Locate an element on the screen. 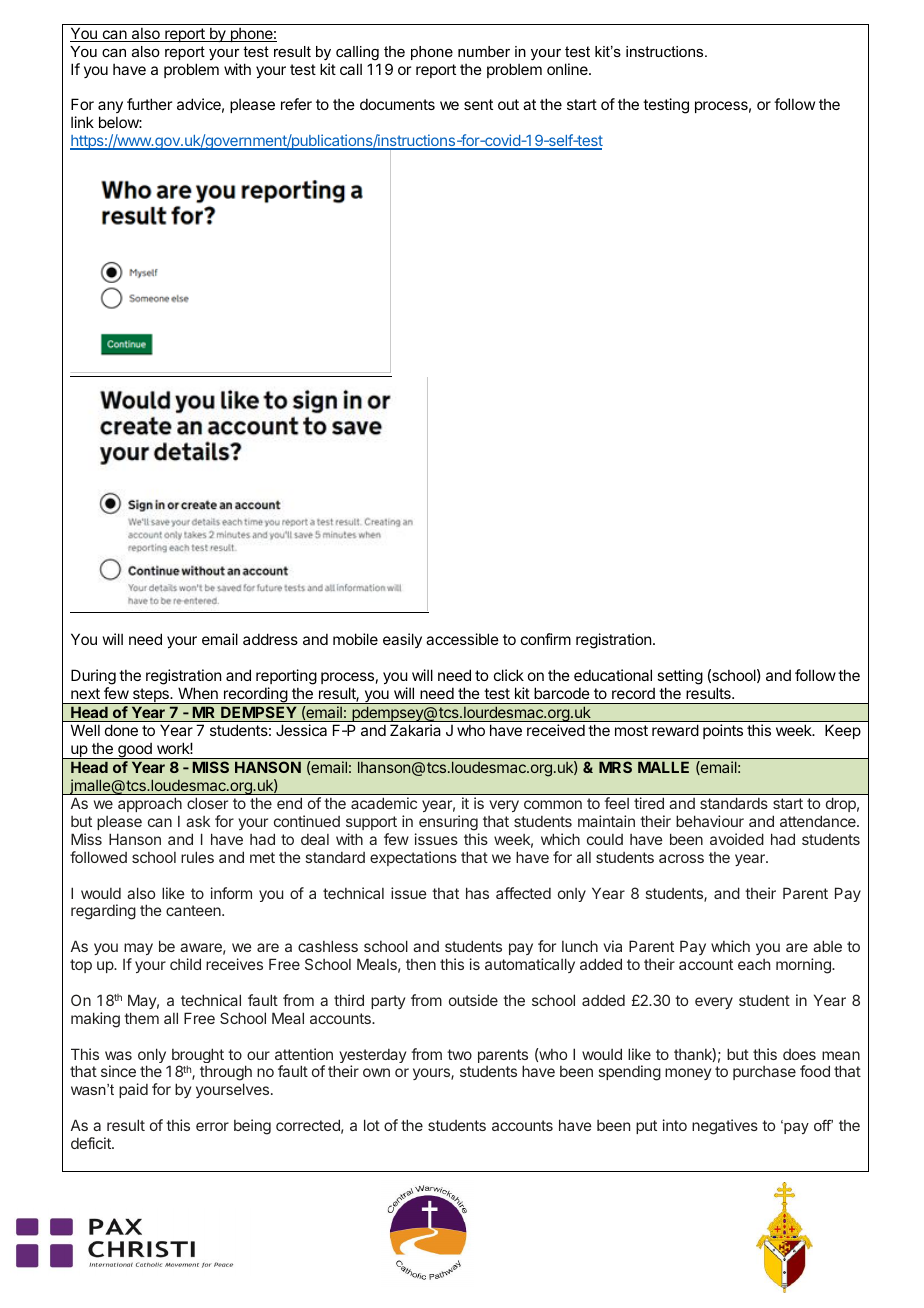  further is located at coordinates (149, 104).
